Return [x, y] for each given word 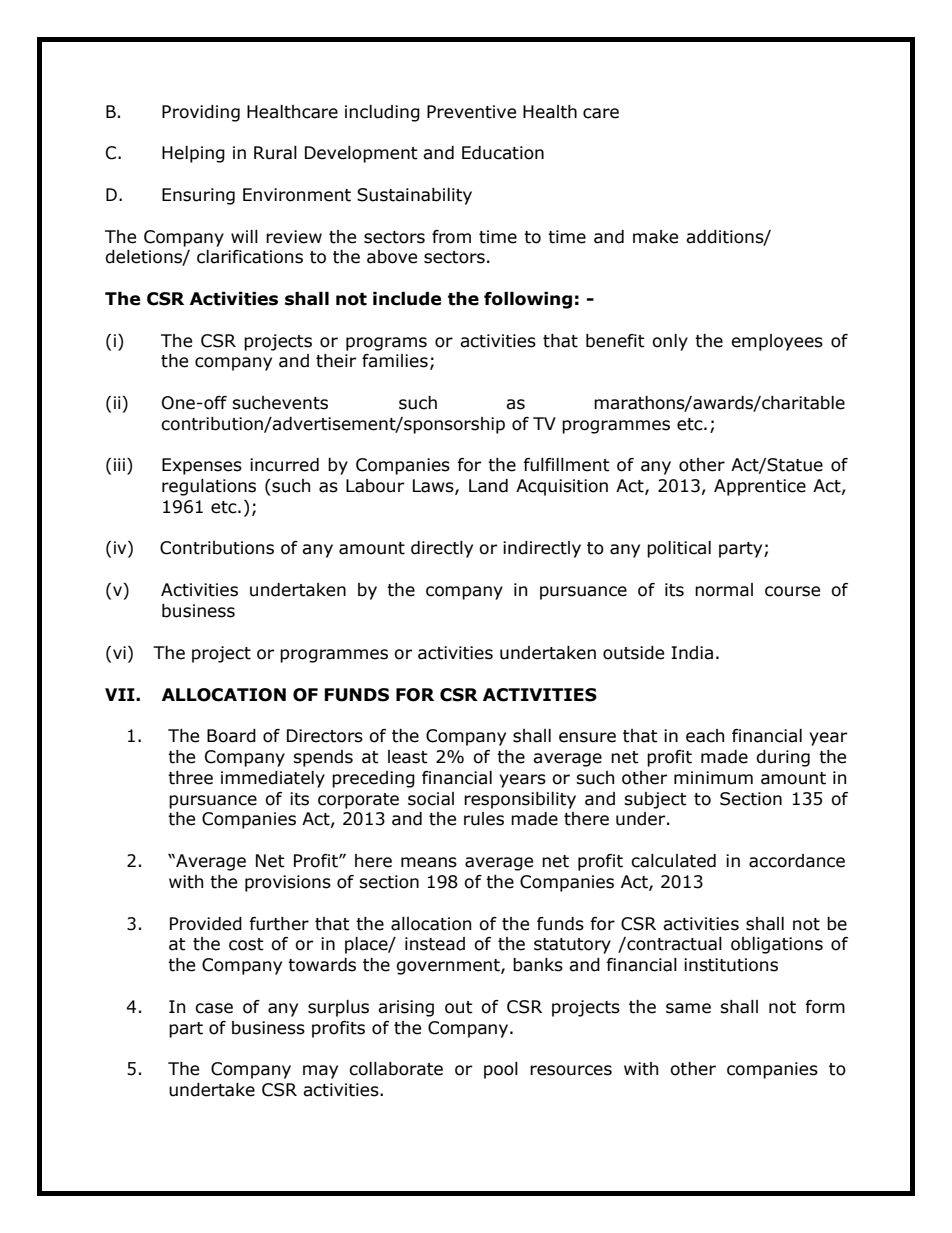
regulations [209, 487]
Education [503, 153]
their [336, 361]
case [214, 1008]
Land [488, 486]
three [190, 778]
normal [724, 590]
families [395, 361]
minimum [713, 778]
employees [777, 342]
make [655, 237]
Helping [193, 154]
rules [484, 819]
